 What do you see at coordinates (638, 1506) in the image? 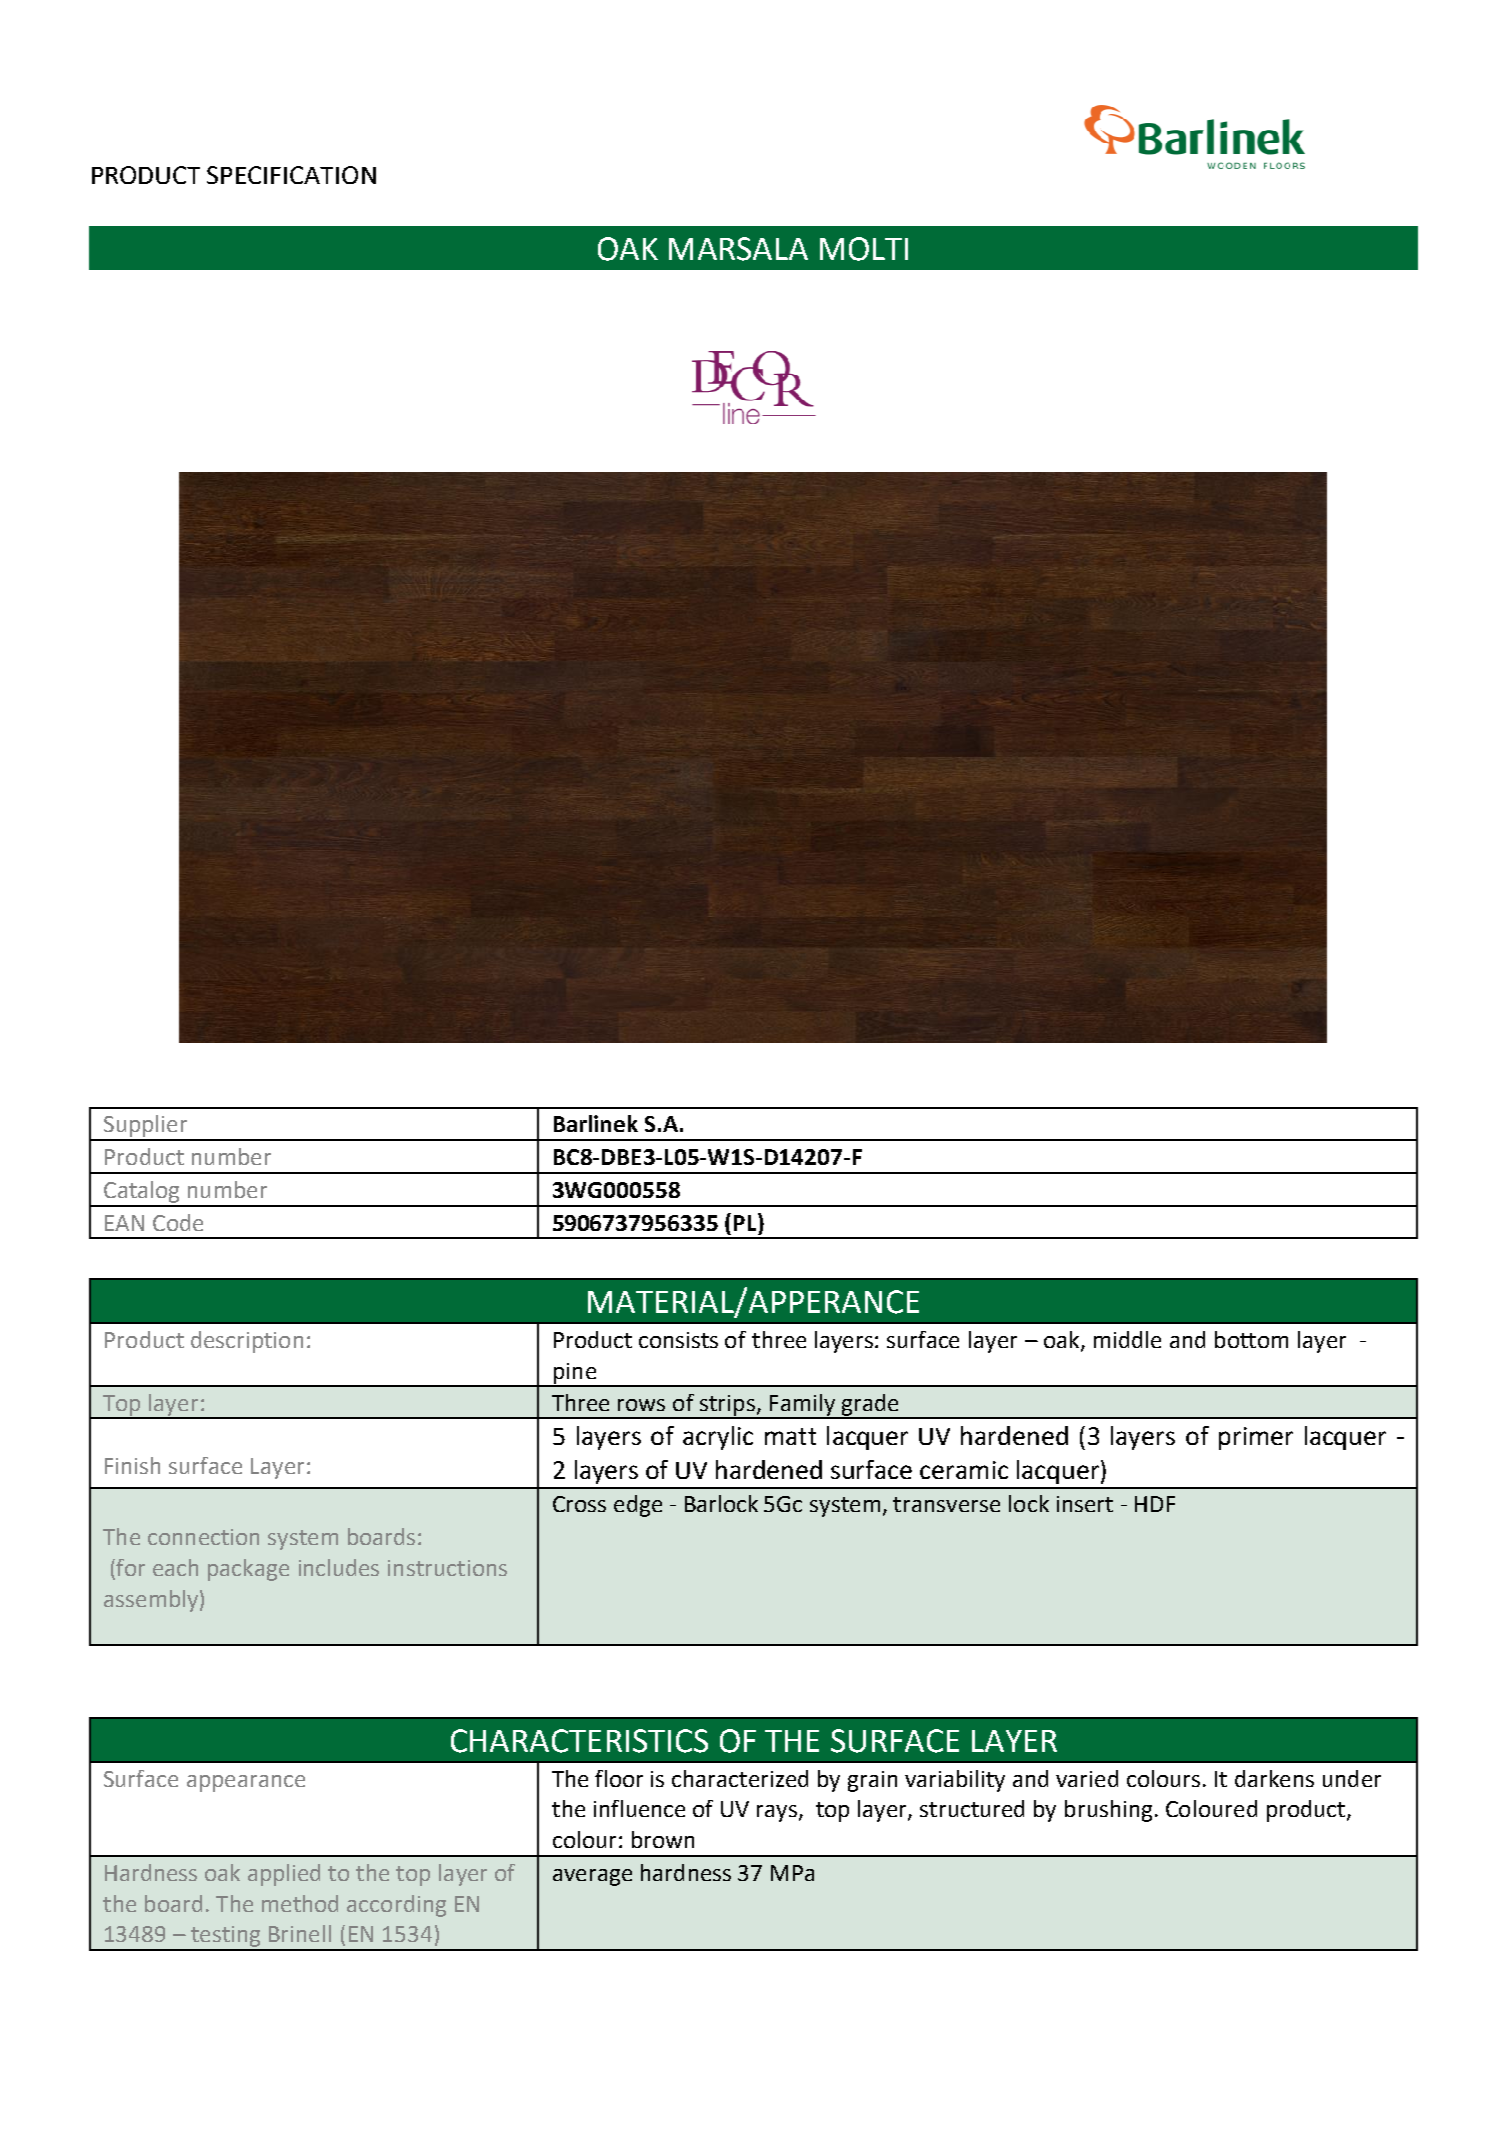
I see `edge` at bounding box center [638, 1506].
